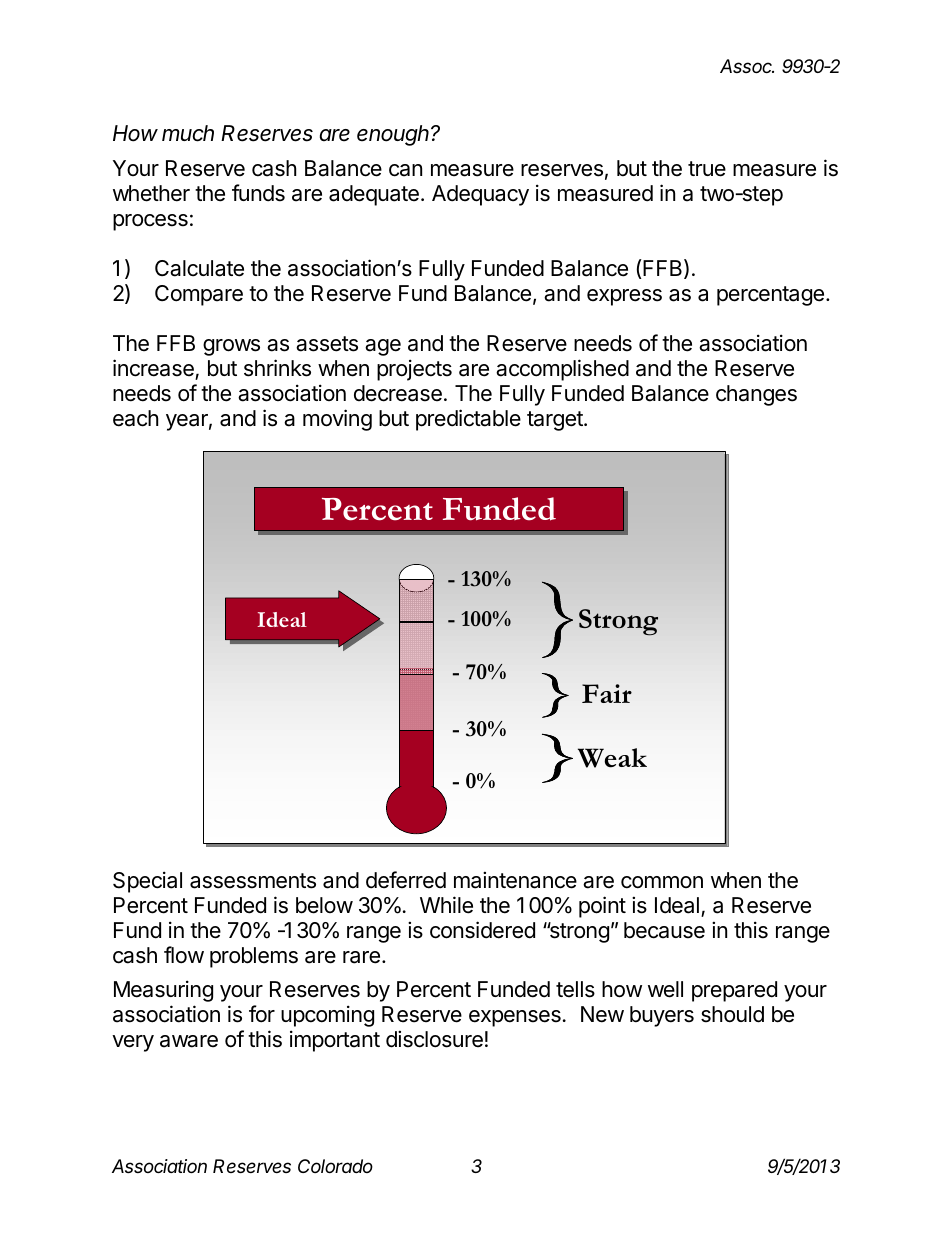 Image resolution: width=952 pixels, height=1233 pixels. I want to click on increase, so click(153, 368).
